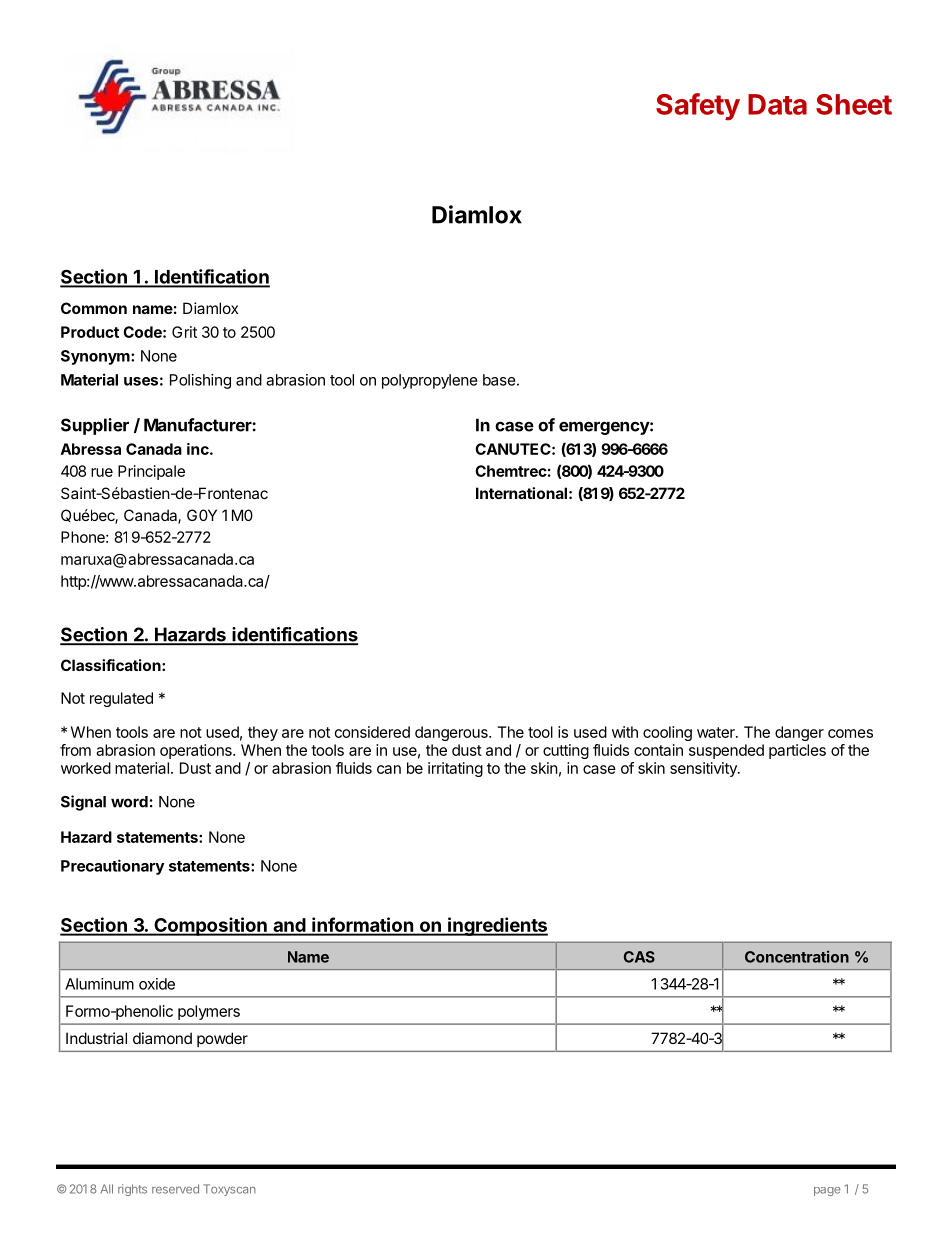 The height and width of the image is (1233, 952). I want to click on Data, so click(777, 104).
